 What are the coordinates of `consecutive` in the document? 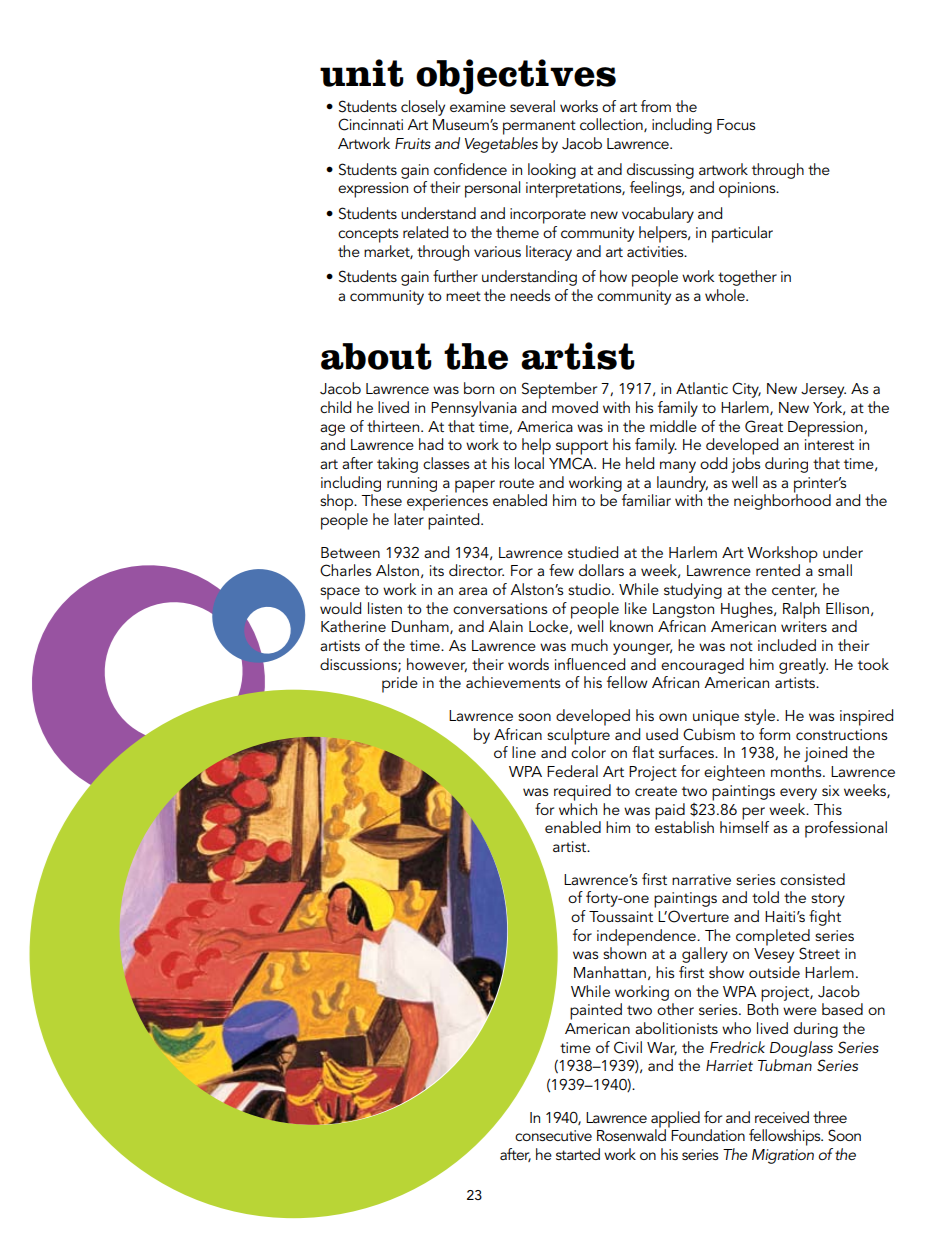 It's located at (553, 1135).
